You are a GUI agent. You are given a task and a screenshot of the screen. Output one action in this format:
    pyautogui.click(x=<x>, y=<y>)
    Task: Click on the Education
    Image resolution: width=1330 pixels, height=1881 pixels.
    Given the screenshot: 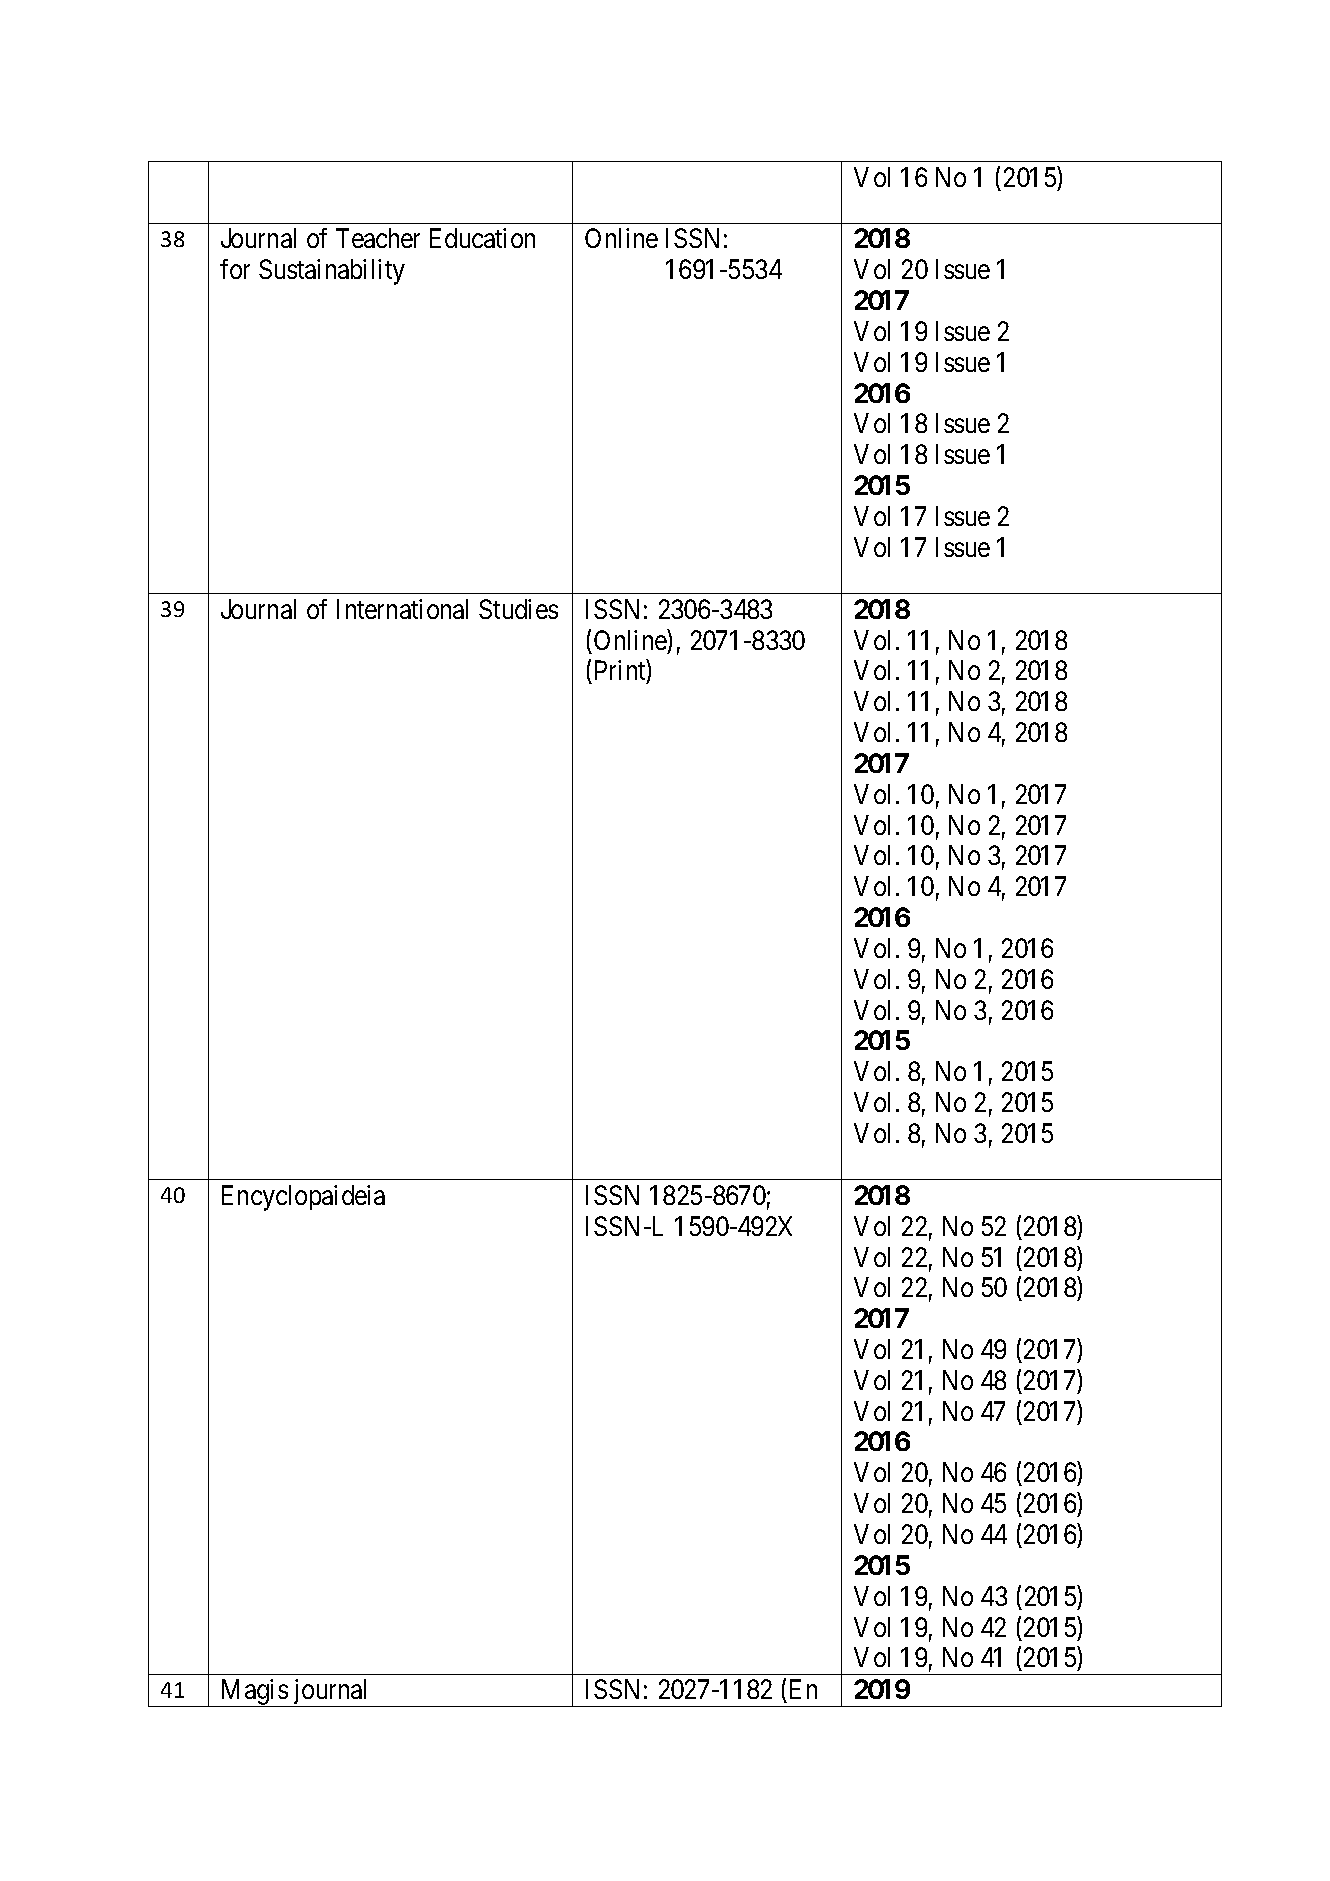 What is the action you would take?
    pyautogui.click(x=482, y=238)
